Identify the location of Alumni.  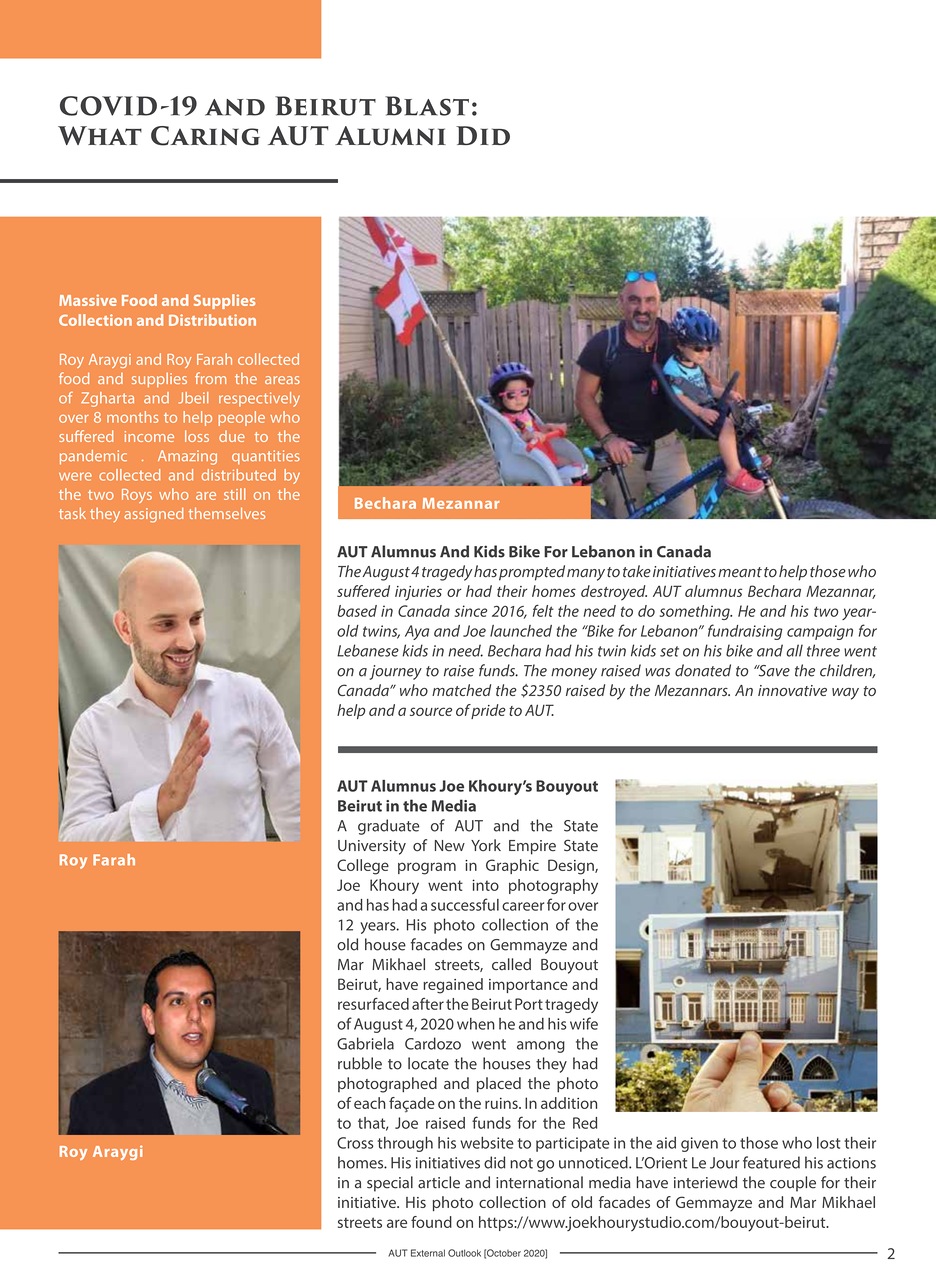
(390, 136).
